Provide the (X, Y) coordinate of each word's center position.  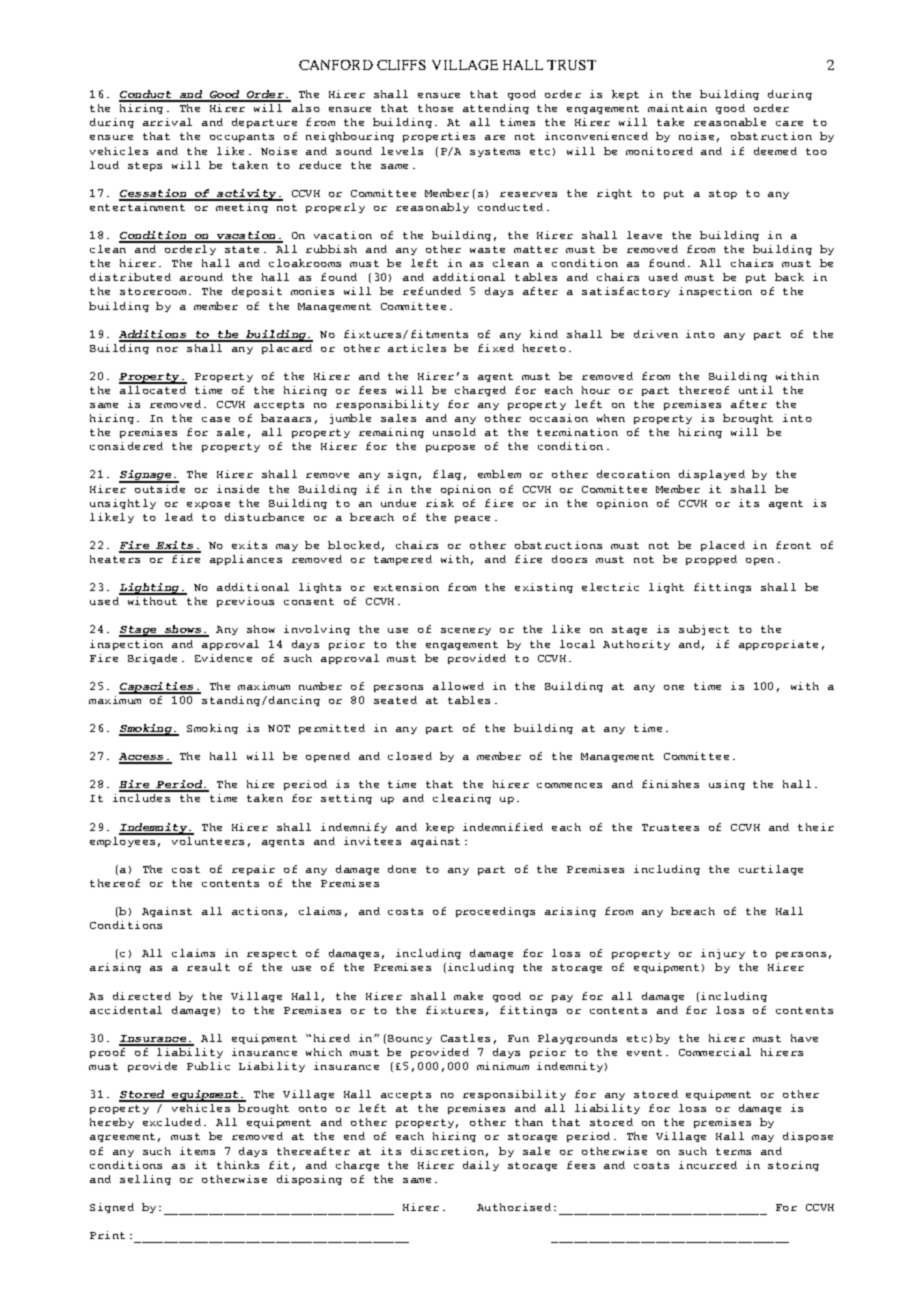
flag (447, 475)
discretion (447, 1151)
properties (439, 137)
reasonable (730, 122)
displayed (712, 475)
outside (159, 487)
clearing (462, 799)
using (727, 785)
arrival (167, 122)
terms (733, 1151)
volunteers (208, 841)
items (197, 1151)
